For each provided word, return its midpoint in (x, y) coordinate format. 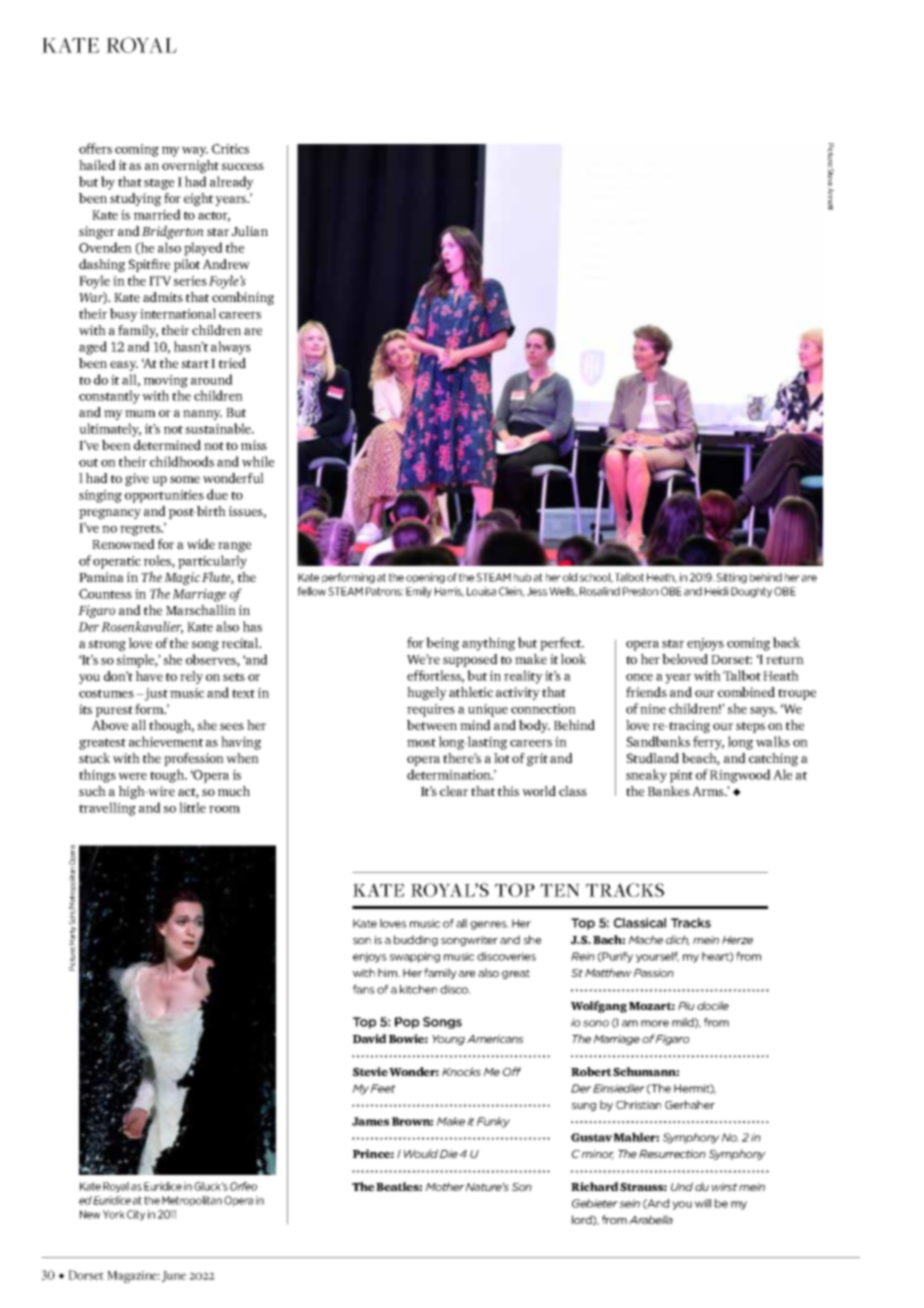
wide (201, 544)
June (174, 1276)
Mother (445, 1186)
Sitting (731, 578)
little (192, 807)
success (243, 166)
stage (159, 184)
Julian (250, 231)
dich (678, 940)
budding (416, 940)
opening (425, 578)
